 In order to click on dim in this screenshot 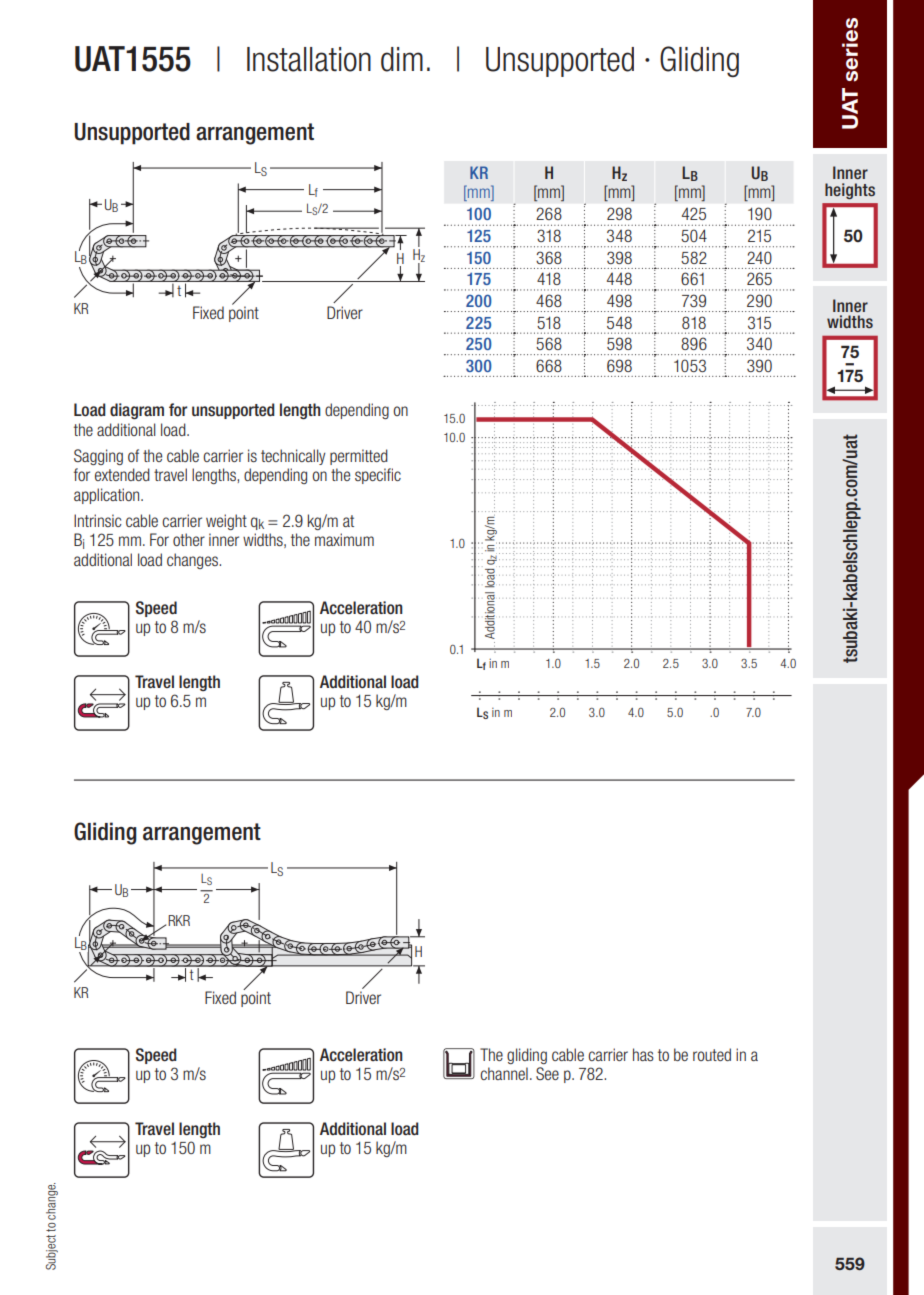, I will do `click(402, 59)`.
